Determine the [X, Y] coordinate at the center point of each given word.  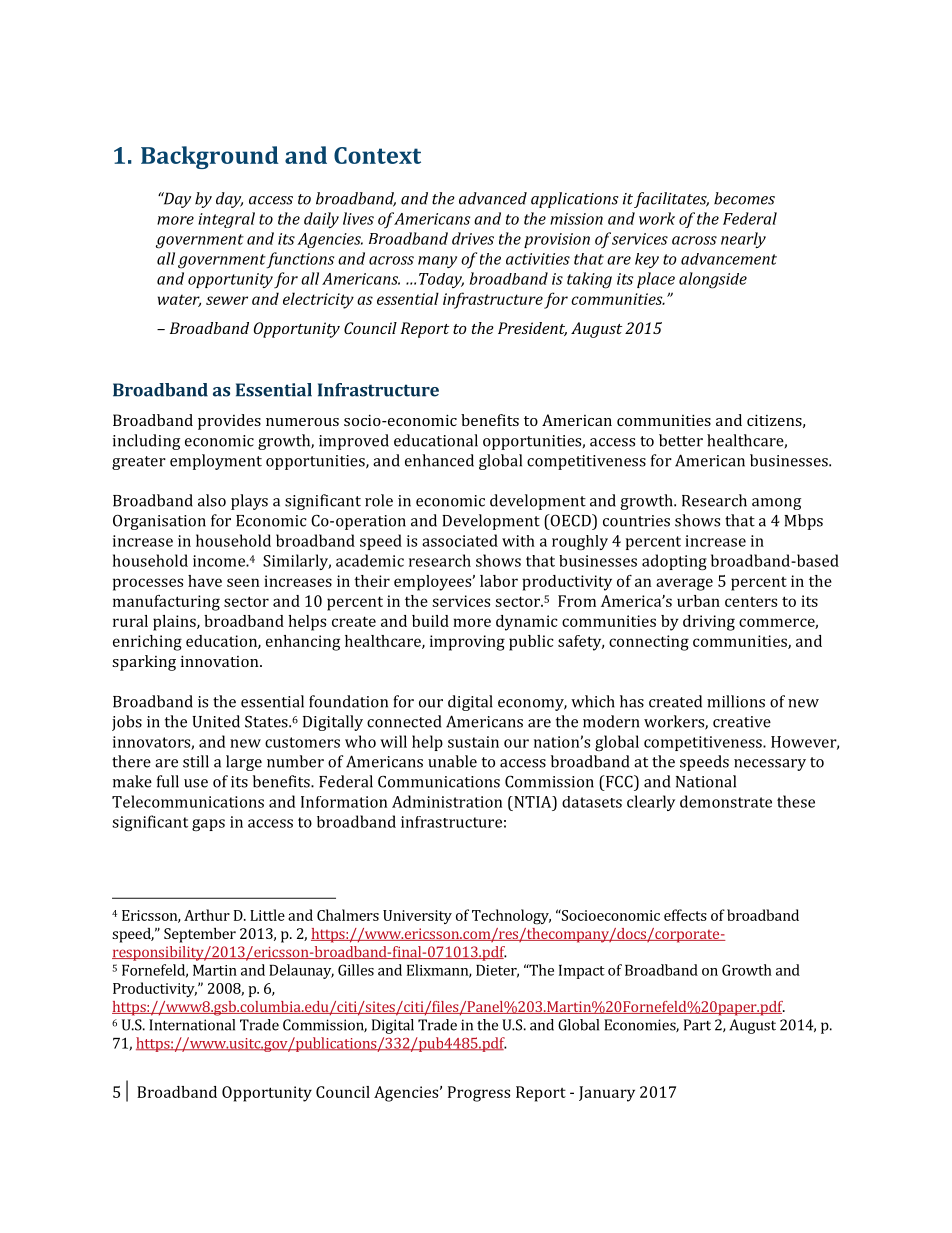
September [200, 935]
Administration [447, 801]
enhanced [439, 460]
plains [175, 623]
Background [210, 157]
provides [229, 422]
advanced [493, 198]
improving [467, 643]
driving [709, 623]
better [681, 440]
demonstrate [726, 801]
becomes [744, 198]
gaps [208, 825]
